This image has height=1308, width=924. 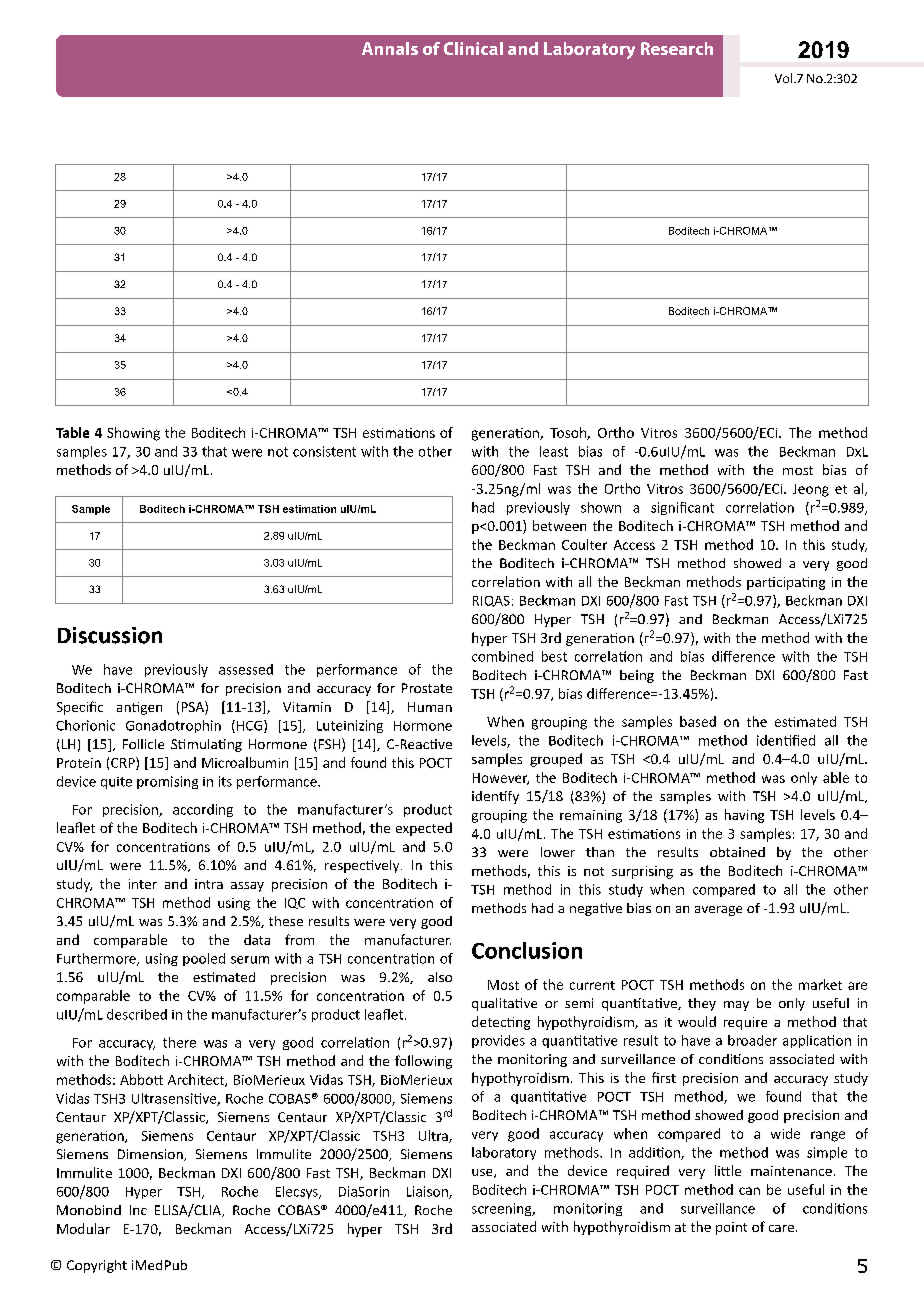 What do you see at coordinates (390, 48) in the image?
I see `Annals` at bounding box center [390, 48].
